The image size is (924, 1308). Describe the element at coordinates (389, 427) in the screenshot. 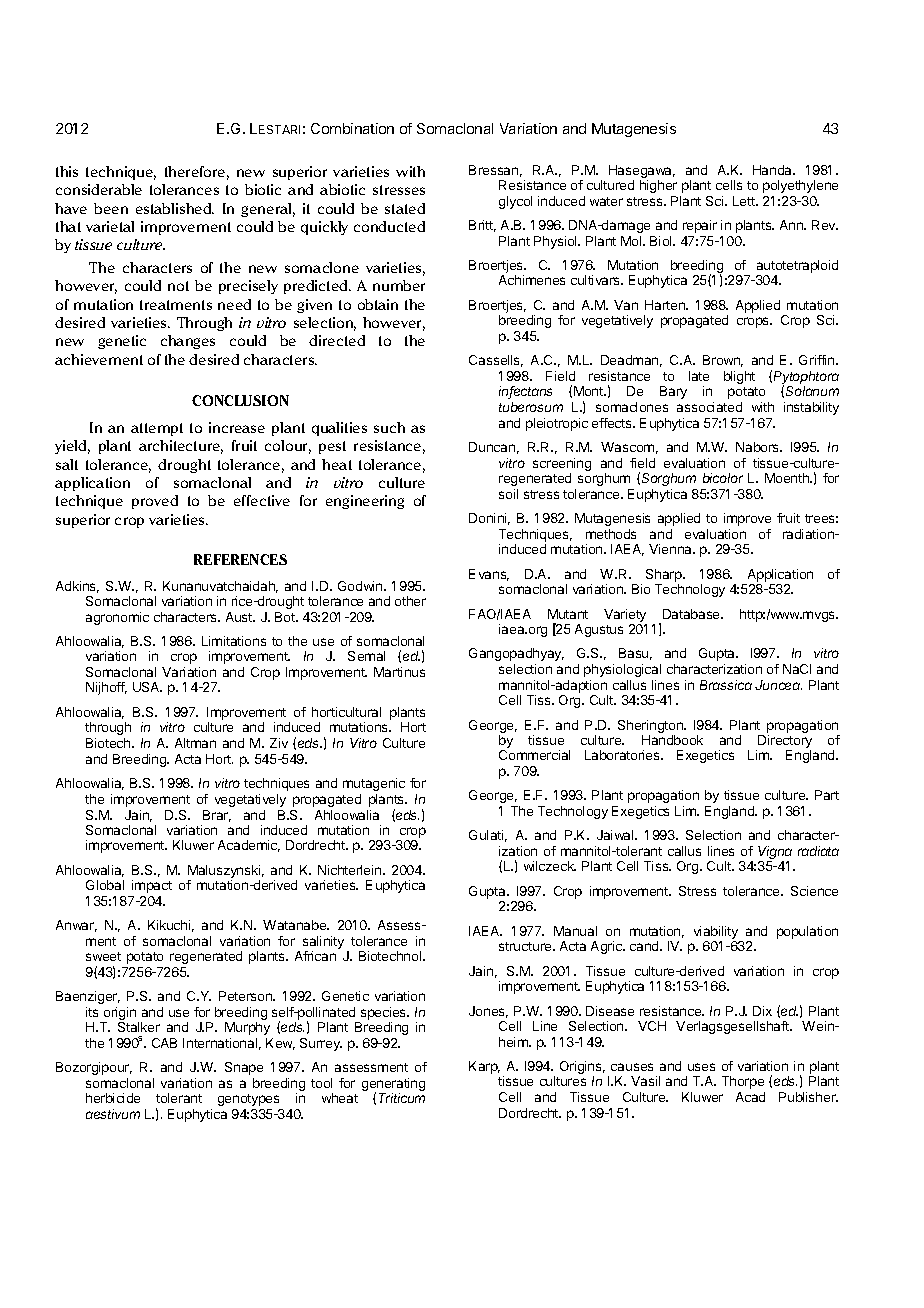

I see `such` at that location.
